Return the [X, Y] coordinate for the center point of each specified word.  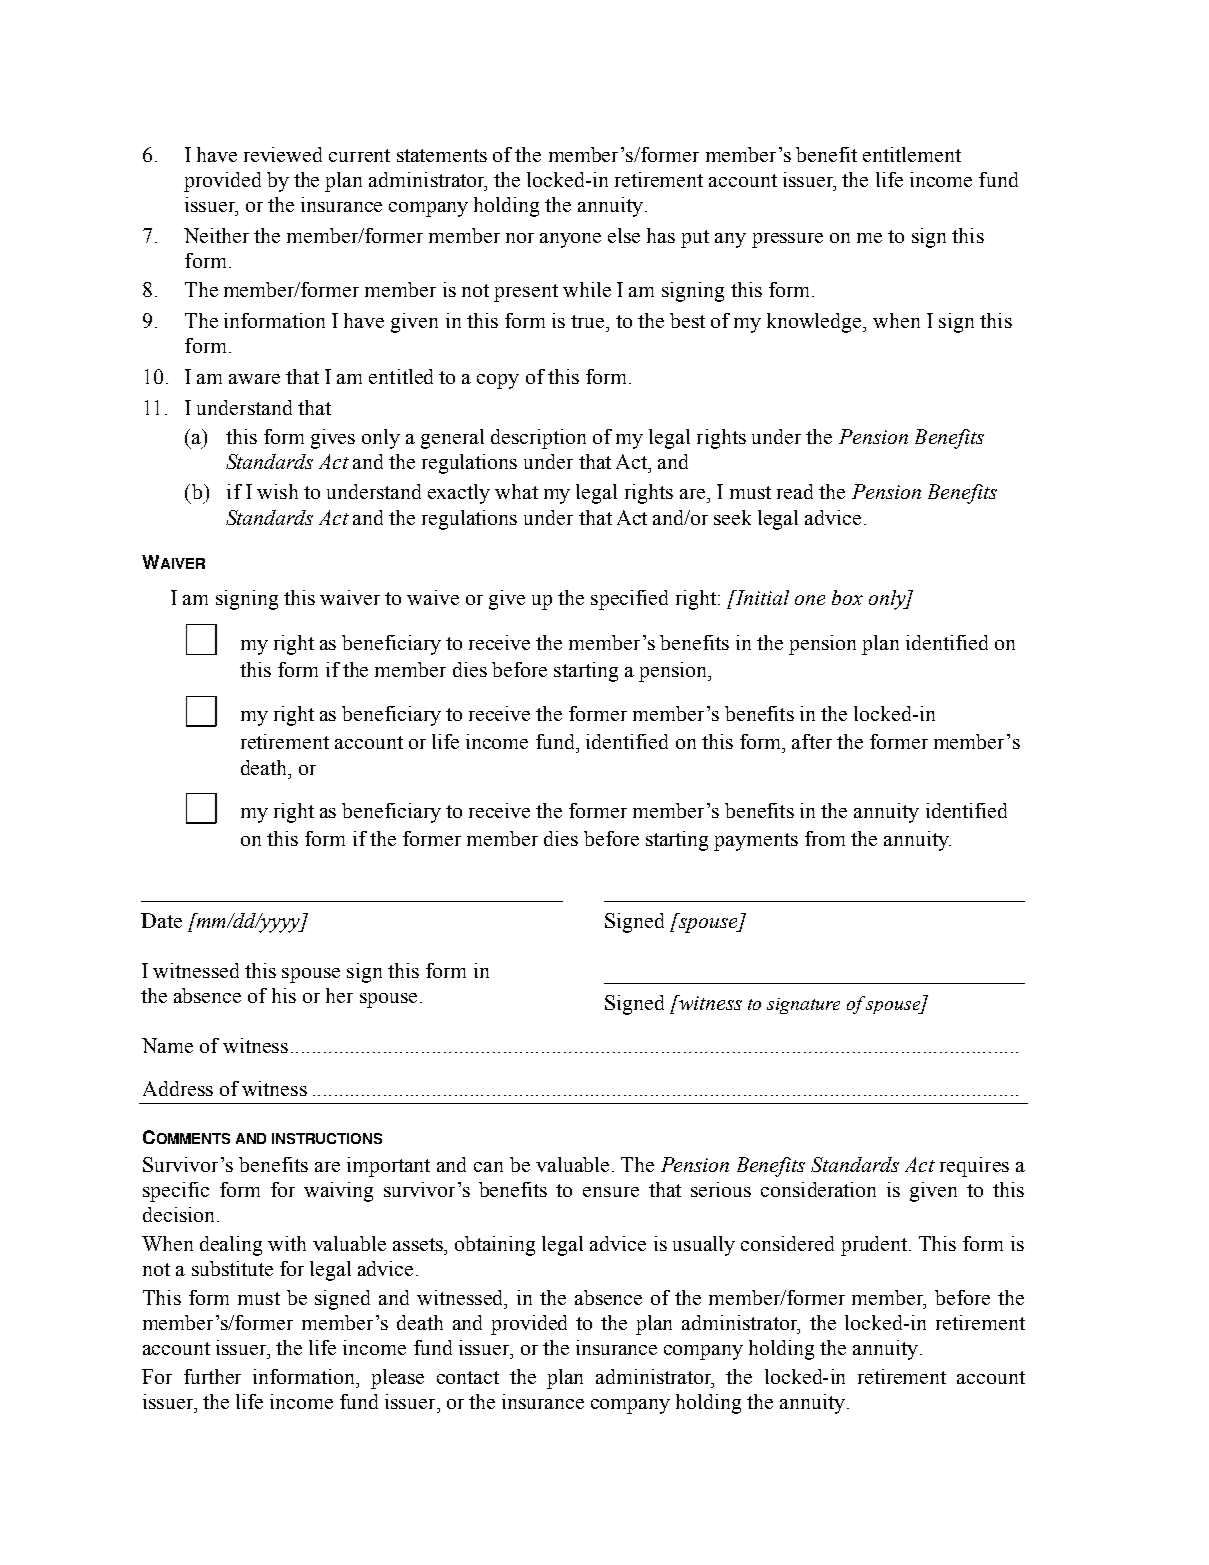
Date [161, 920]
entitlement [912, 154]
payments [756, 842]
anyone [570, 240]
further [212, 1376]
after [812, 741]
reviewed [283, 154]
